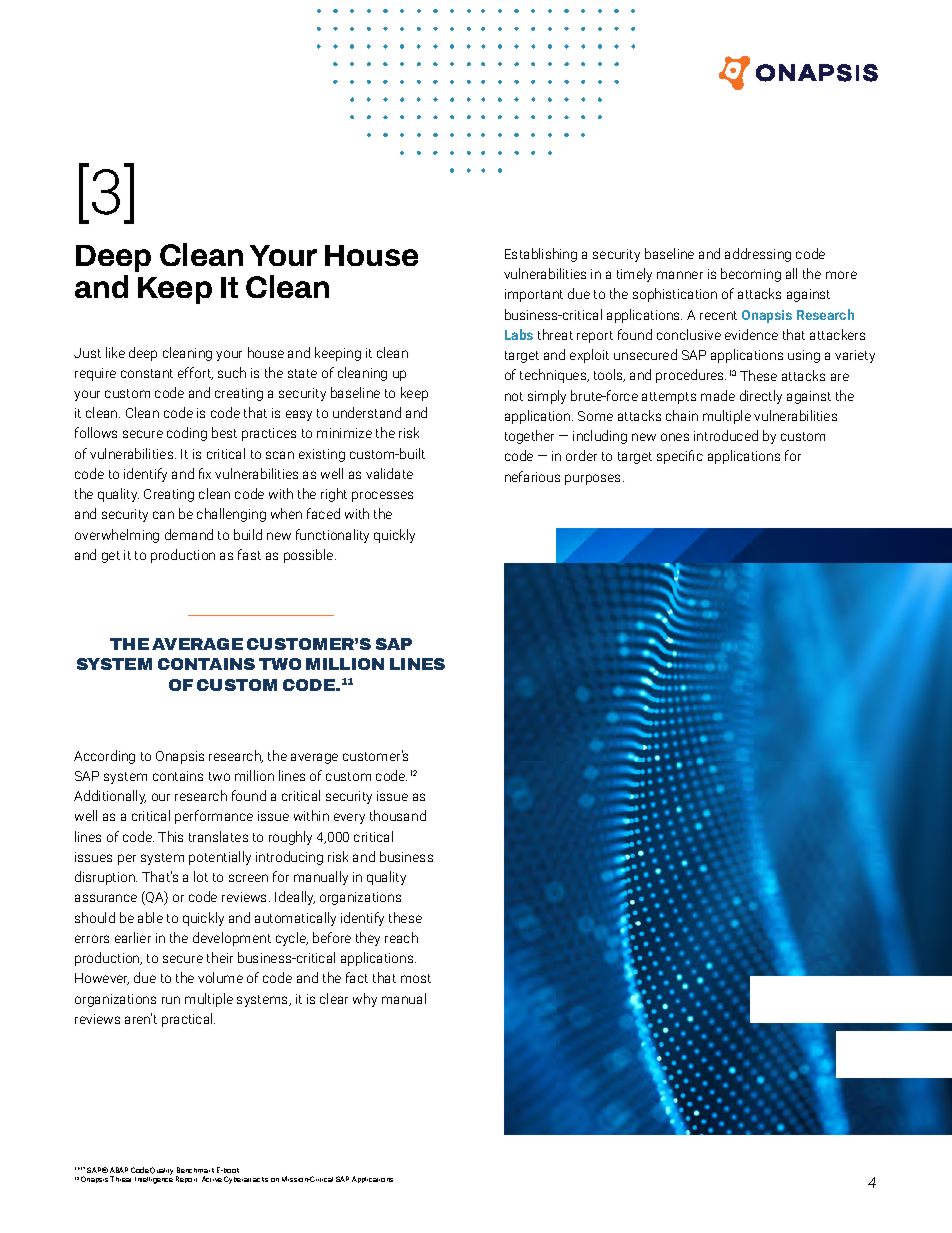 The image size is (952, 1233). I want to click on important, so click(534, 295).
